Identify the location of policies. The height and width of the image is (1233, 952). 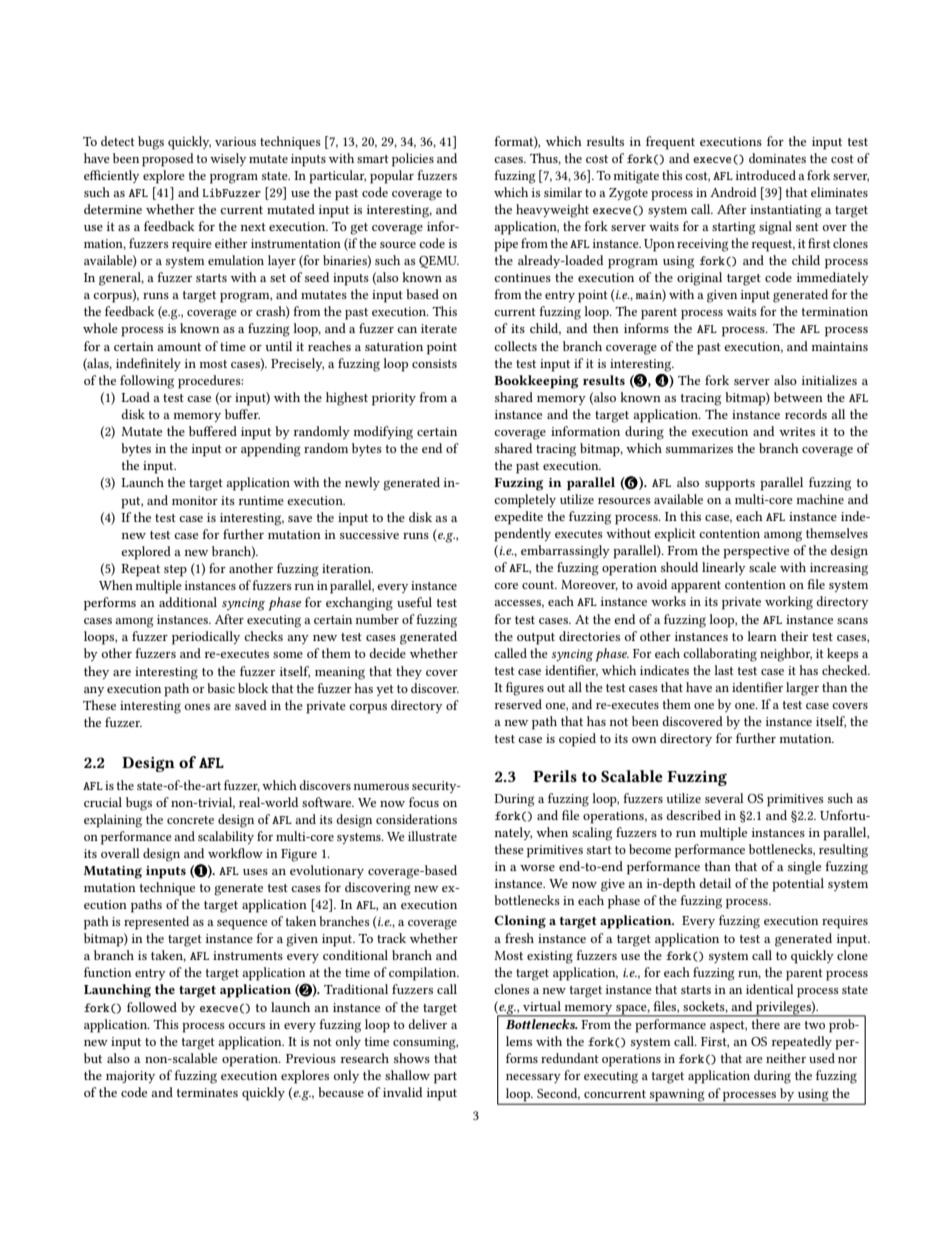
(413, 160).
